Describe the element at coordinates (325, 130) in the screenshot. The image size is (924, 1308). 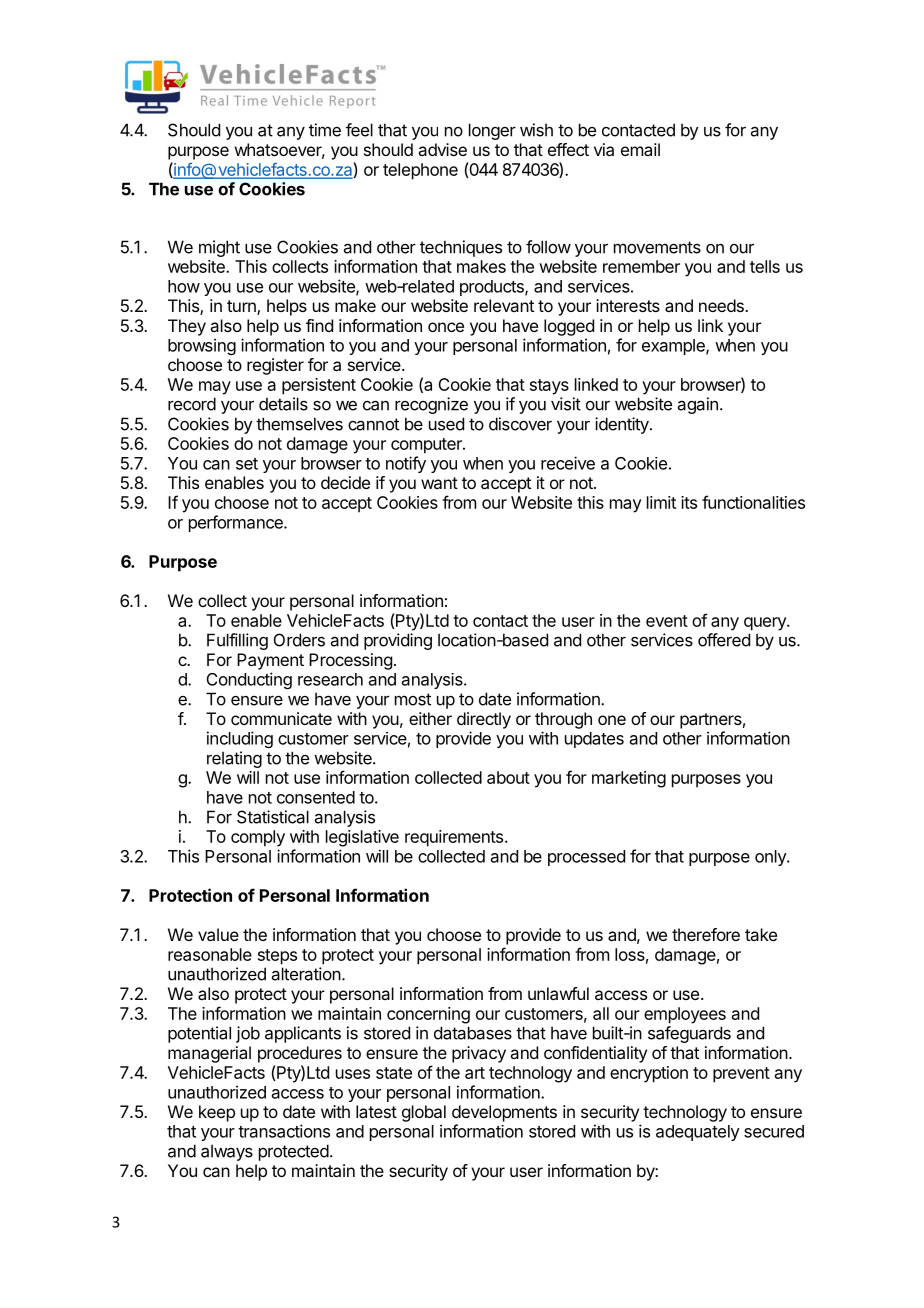
I see `time` at that location.
